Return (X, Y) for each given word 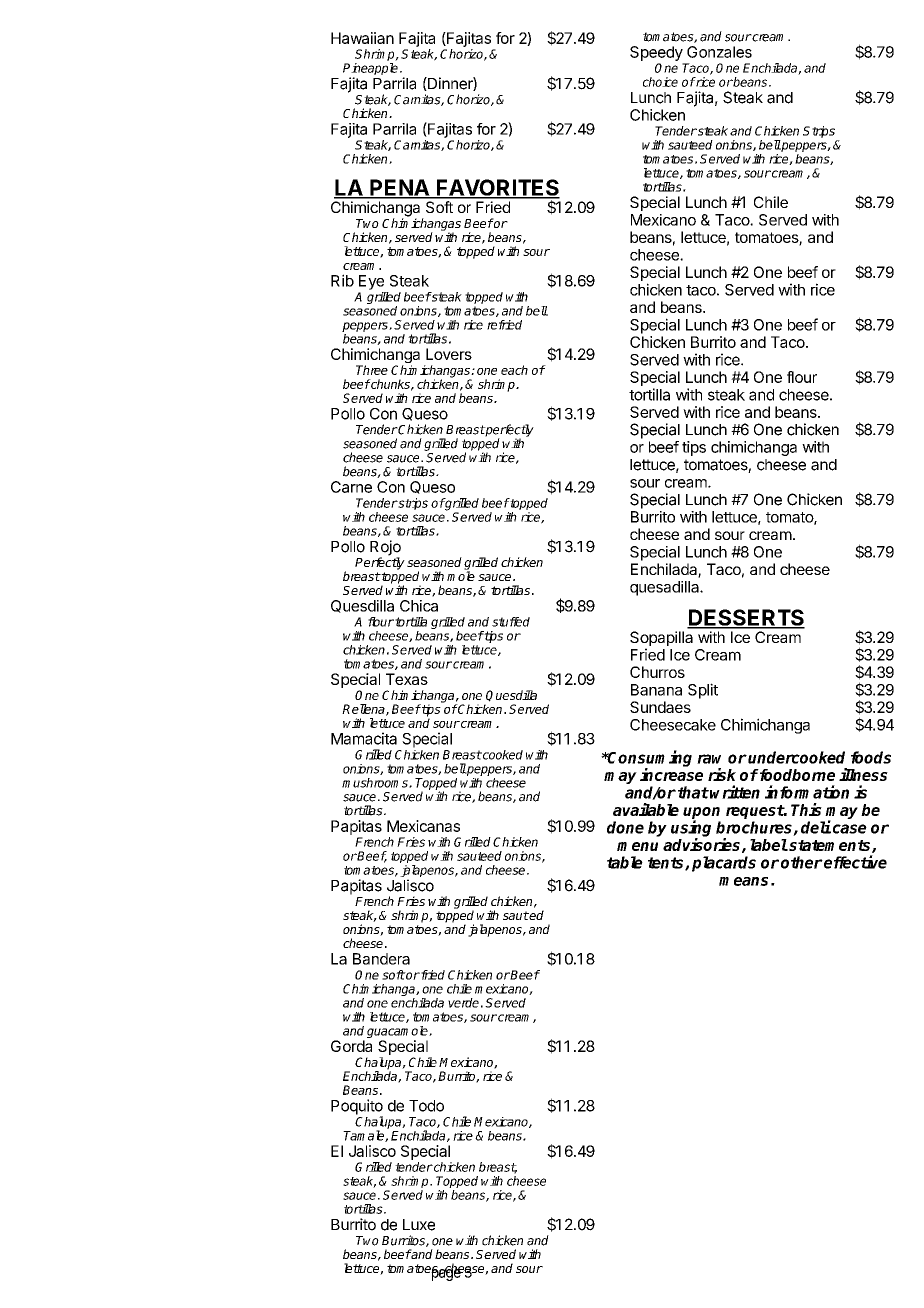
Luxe (419, 1225)
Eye (371, 282)
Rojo (385, 549)
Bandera (381, 959)
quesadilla (665, 588)
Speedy (656, 53)
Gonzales (719, 52)
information (807, 792)
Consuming (649, 759)
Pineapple (372, 70)
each (514, 370)
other (802, 862)
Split (703, 691)
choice (660, 82)
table (625, 862)
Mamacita (364, 738)
